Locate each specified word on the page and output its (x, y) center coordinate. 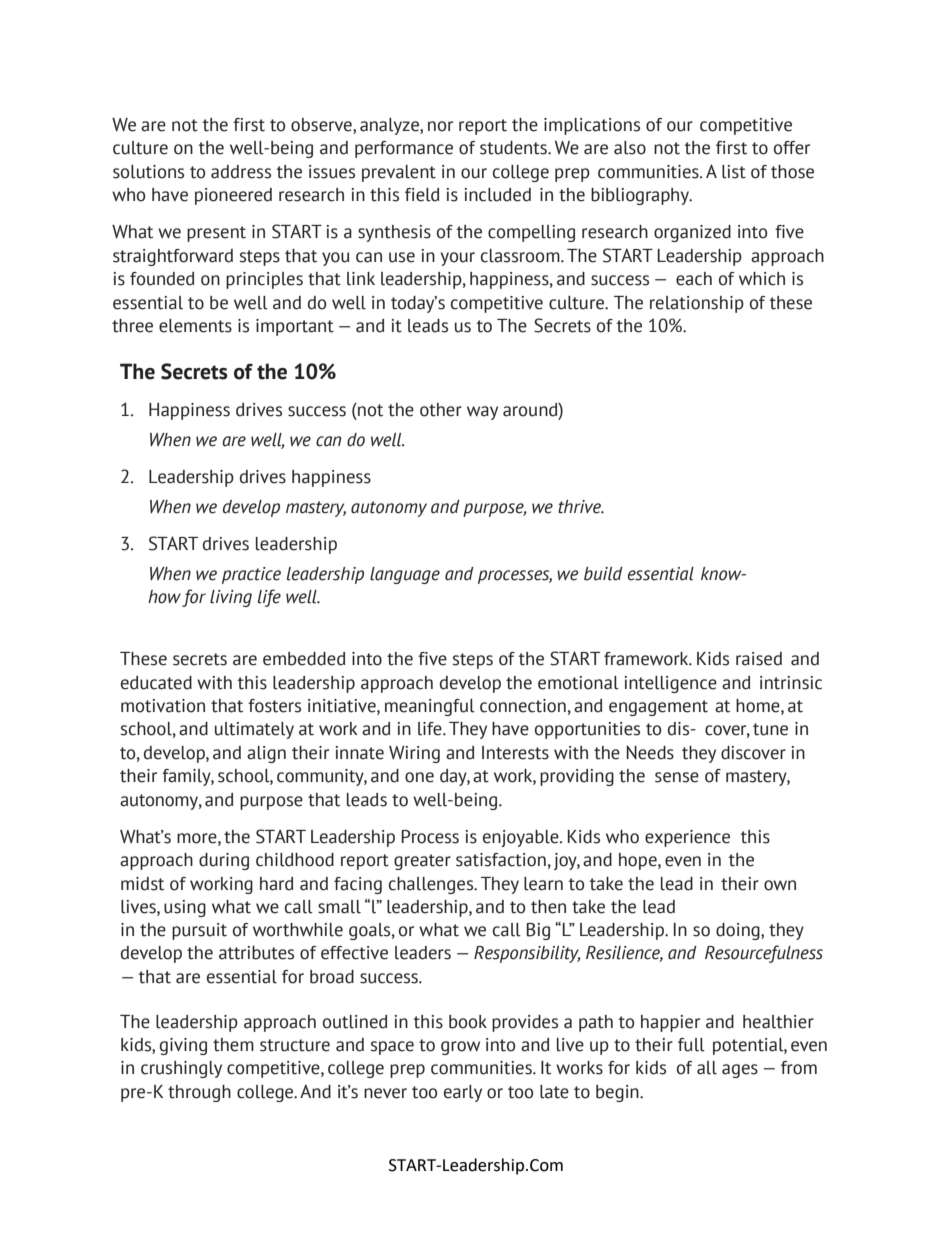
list (734, 172)
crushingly (181, 1069)
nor (440, 126)
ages (740, 1071)
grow (460, 1048)
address (241, 172)
